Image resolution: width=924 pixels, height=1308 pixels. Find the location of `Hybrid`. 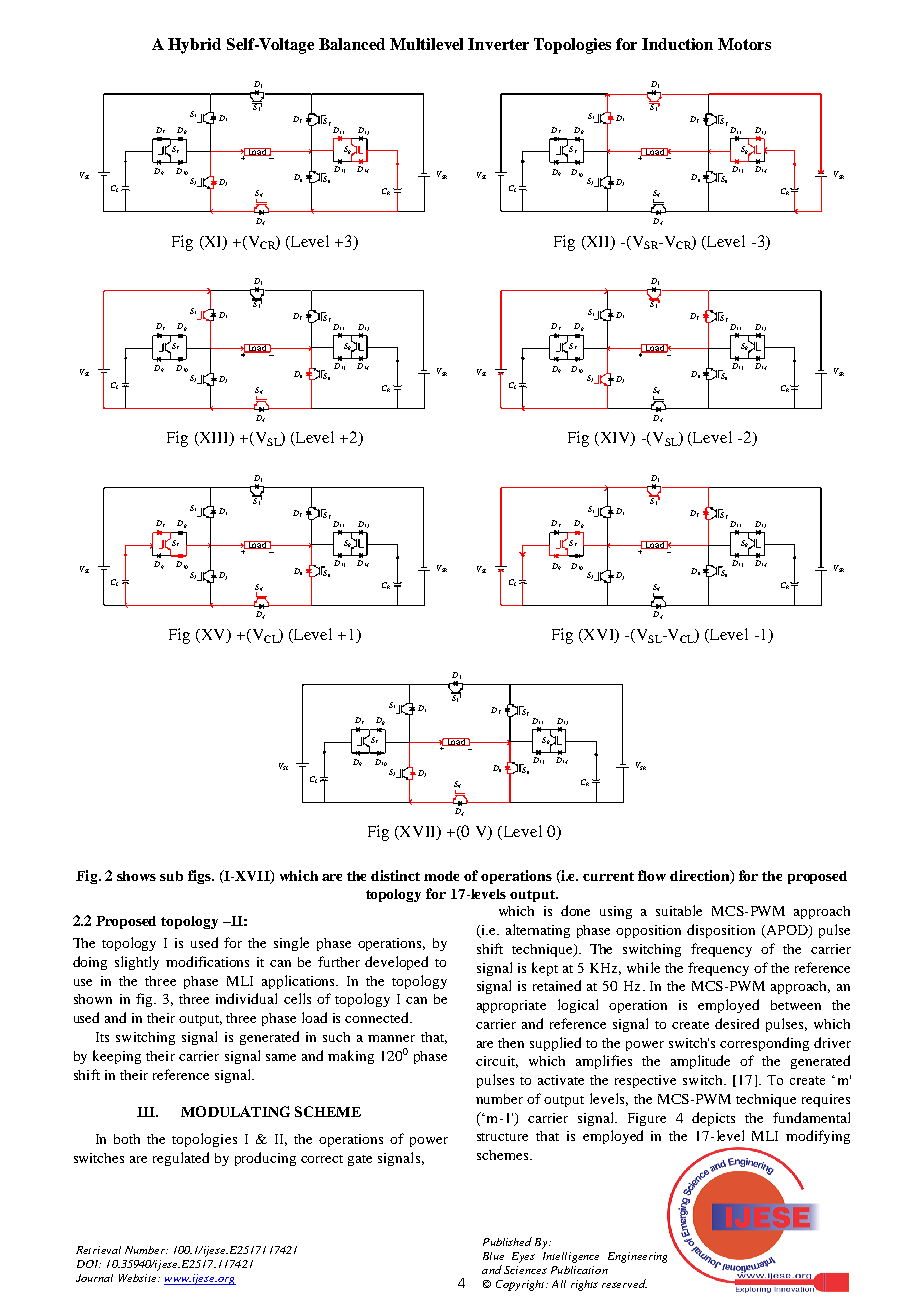

Hybrid is located at coordinates (194, 46).
